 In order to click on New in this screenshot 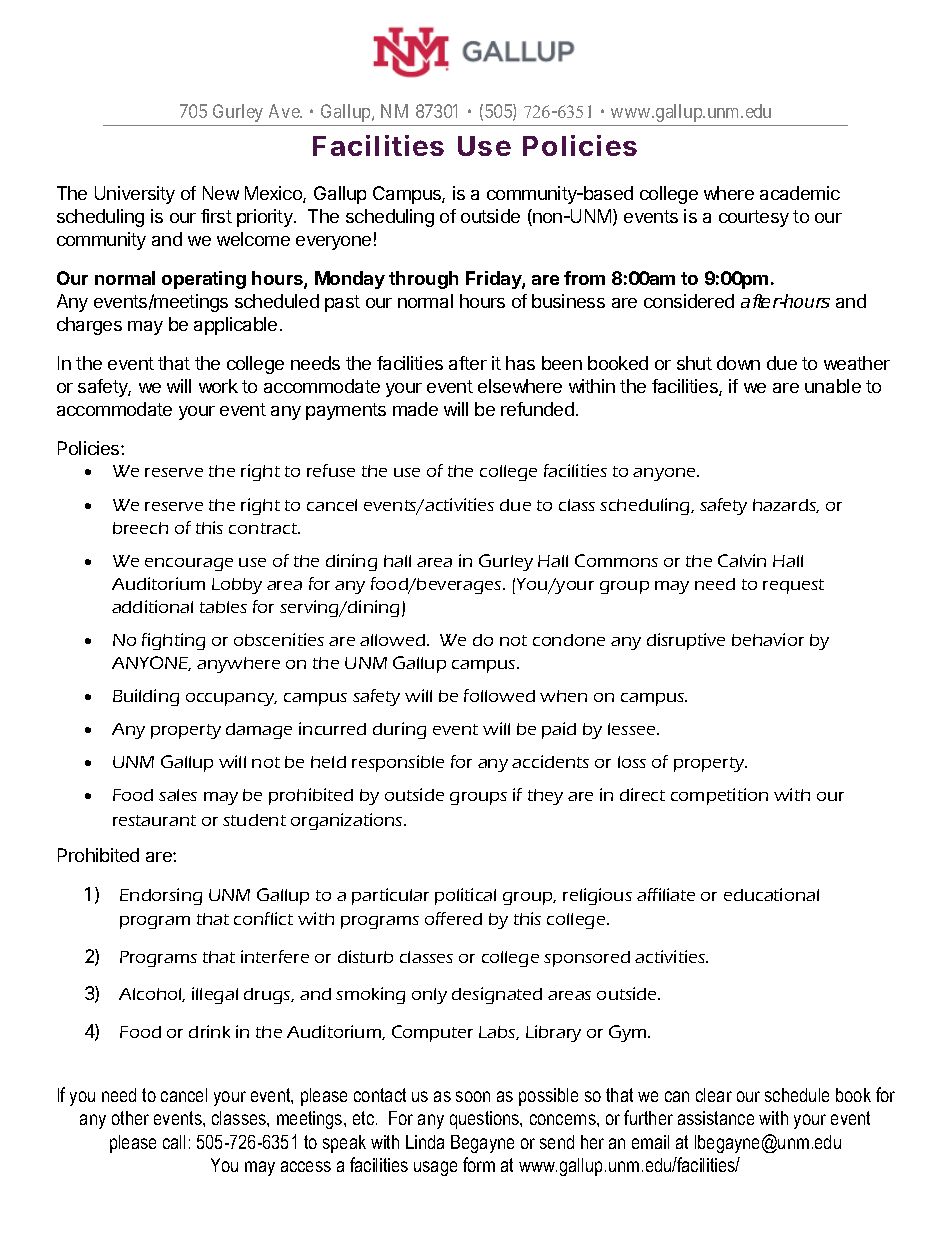, I will do `click(221, 193)`.
